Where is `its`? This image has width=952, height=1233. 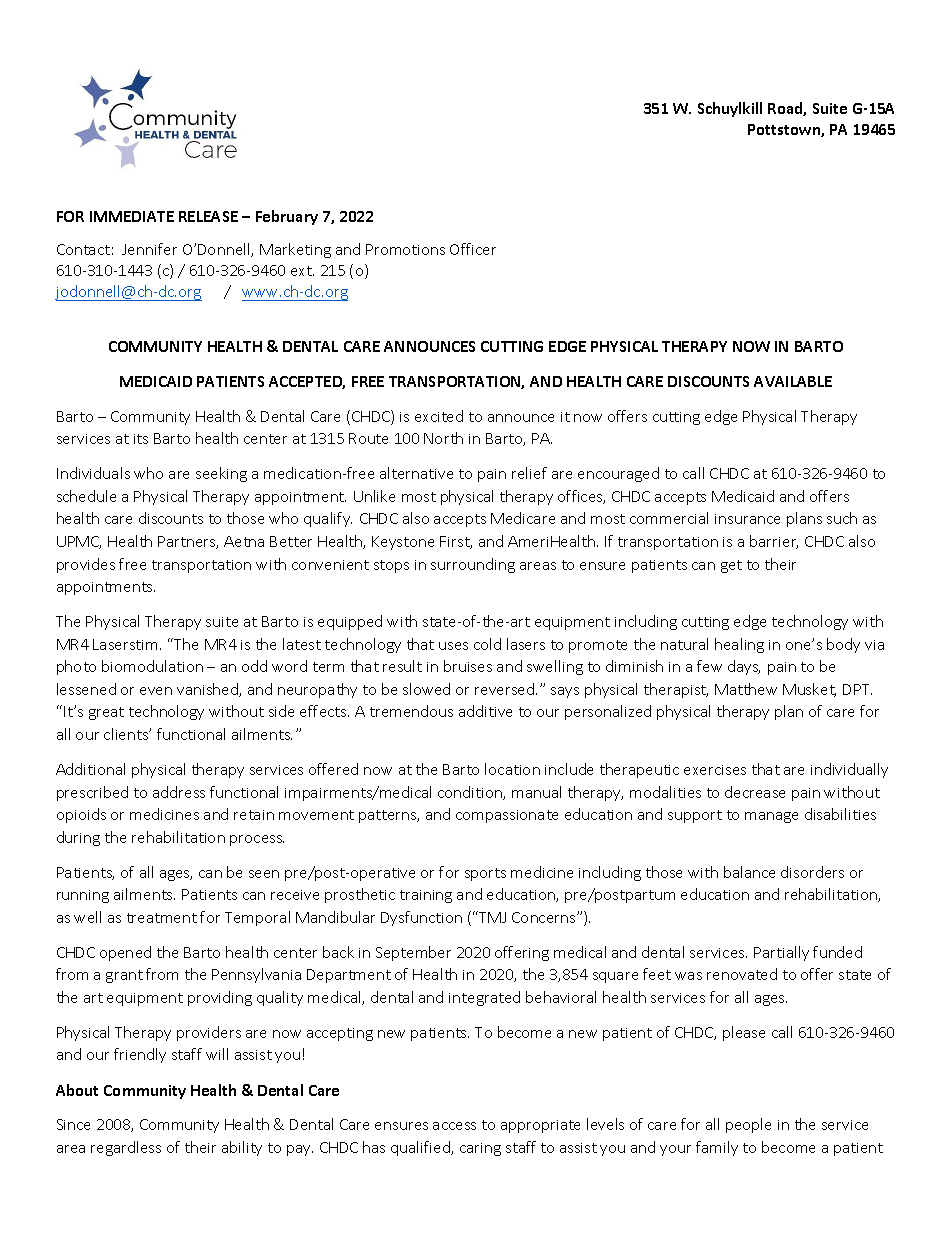
its is located at coordinates (141, 439).
